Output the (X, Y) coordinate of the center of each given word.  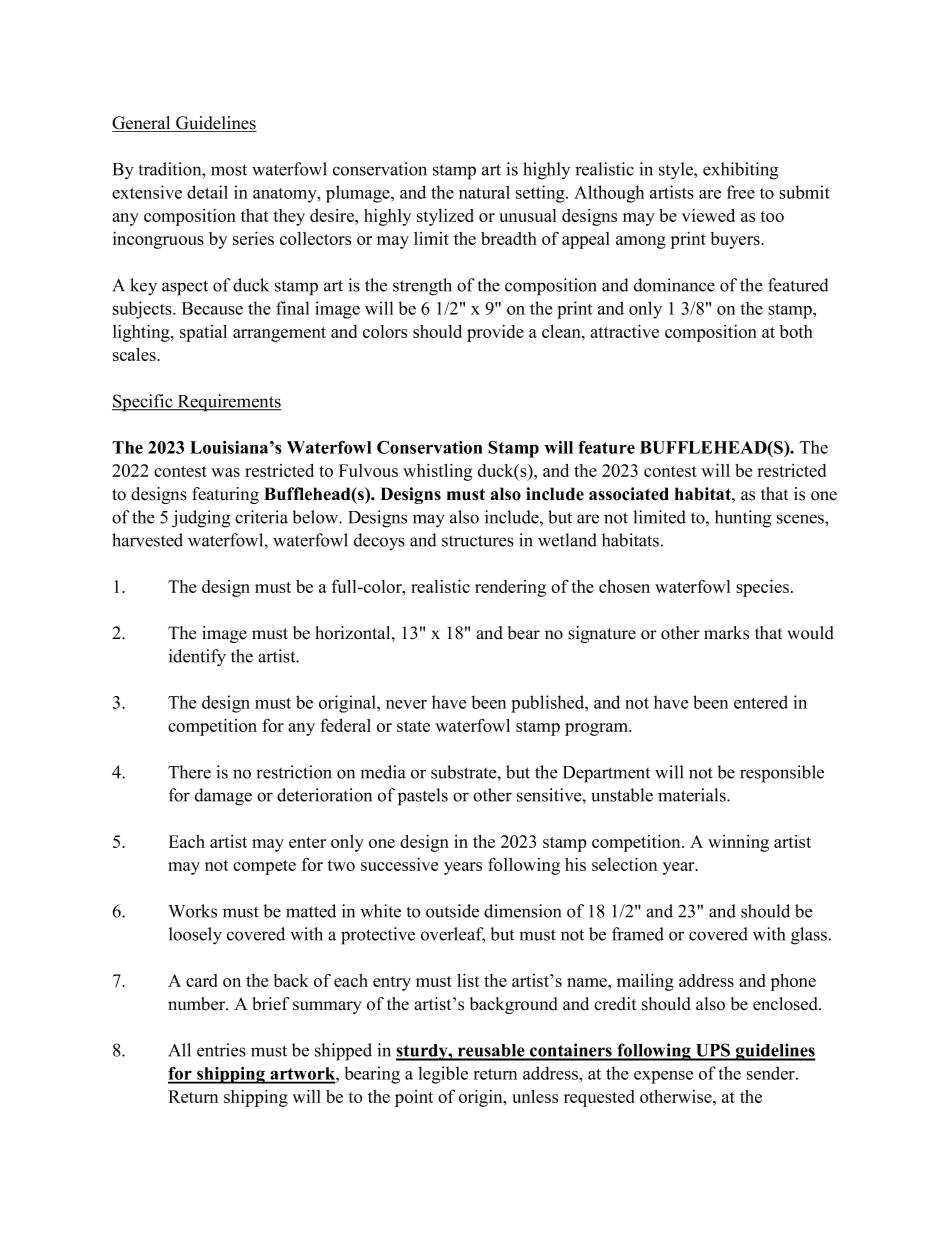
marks (726, 633)
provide (495, 333)
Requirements (228, 403)
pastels (423, 797)
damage (223, 797)
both (796, 331)
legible (443, 1075)
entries (221, 1050)
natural (484, 192)
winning (738, 843)
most (229, 170)
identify (197, 658)
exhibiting (740, 171)
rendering (510, 588)
